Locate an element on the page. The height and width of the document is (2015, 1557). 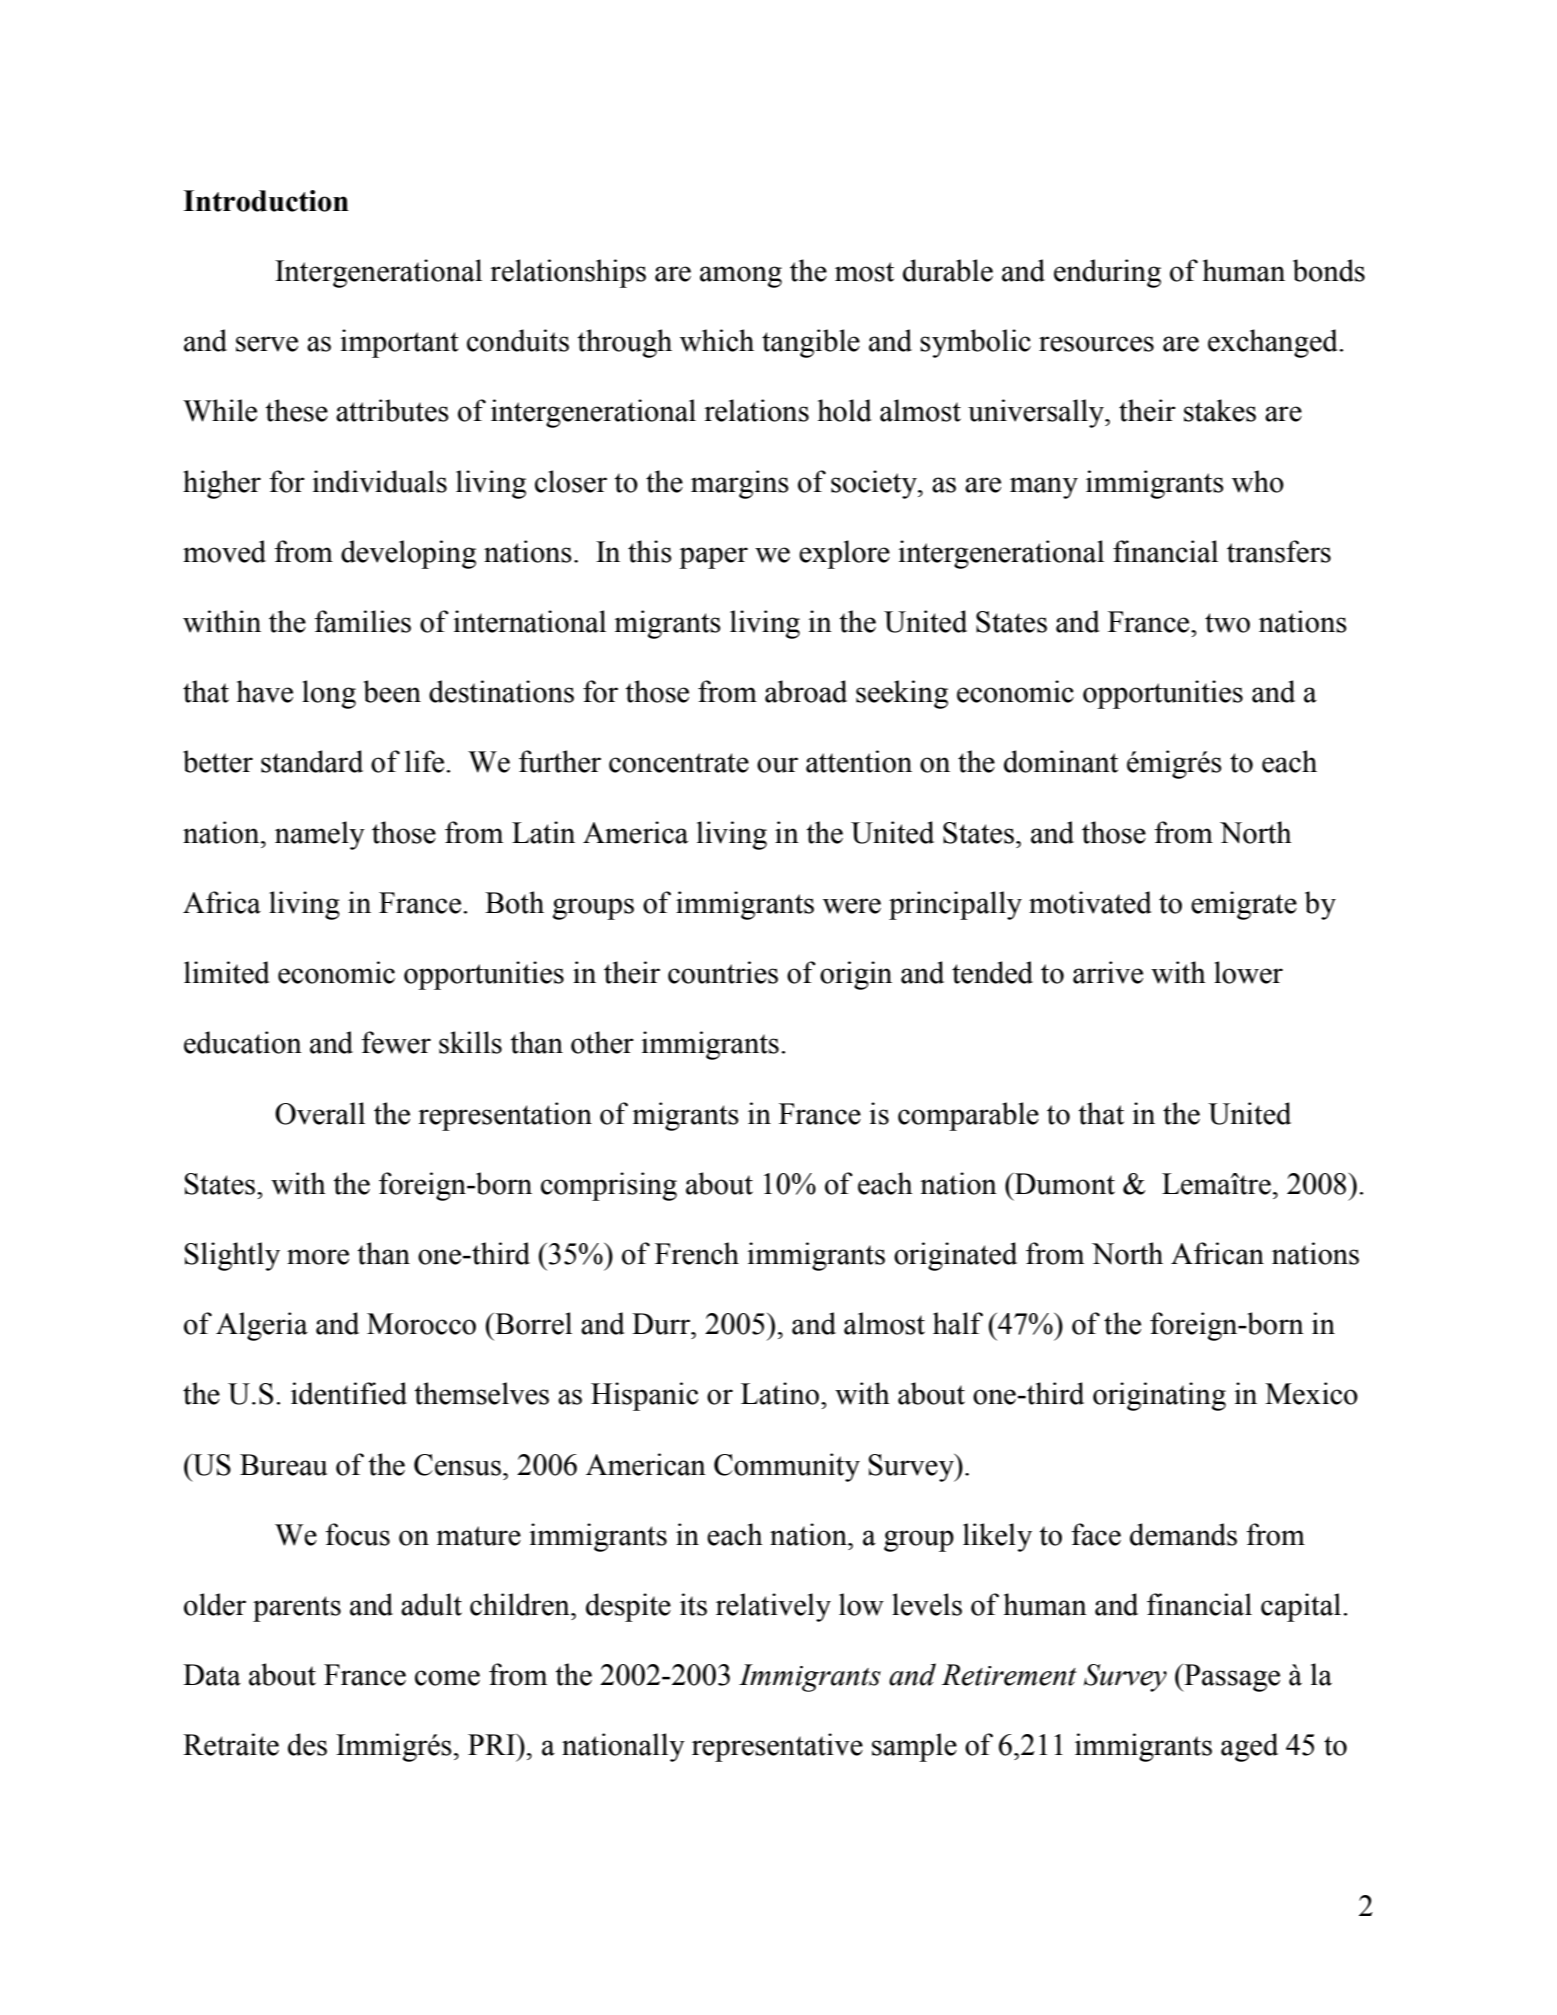
more is located at coordinates (318, 1257).
